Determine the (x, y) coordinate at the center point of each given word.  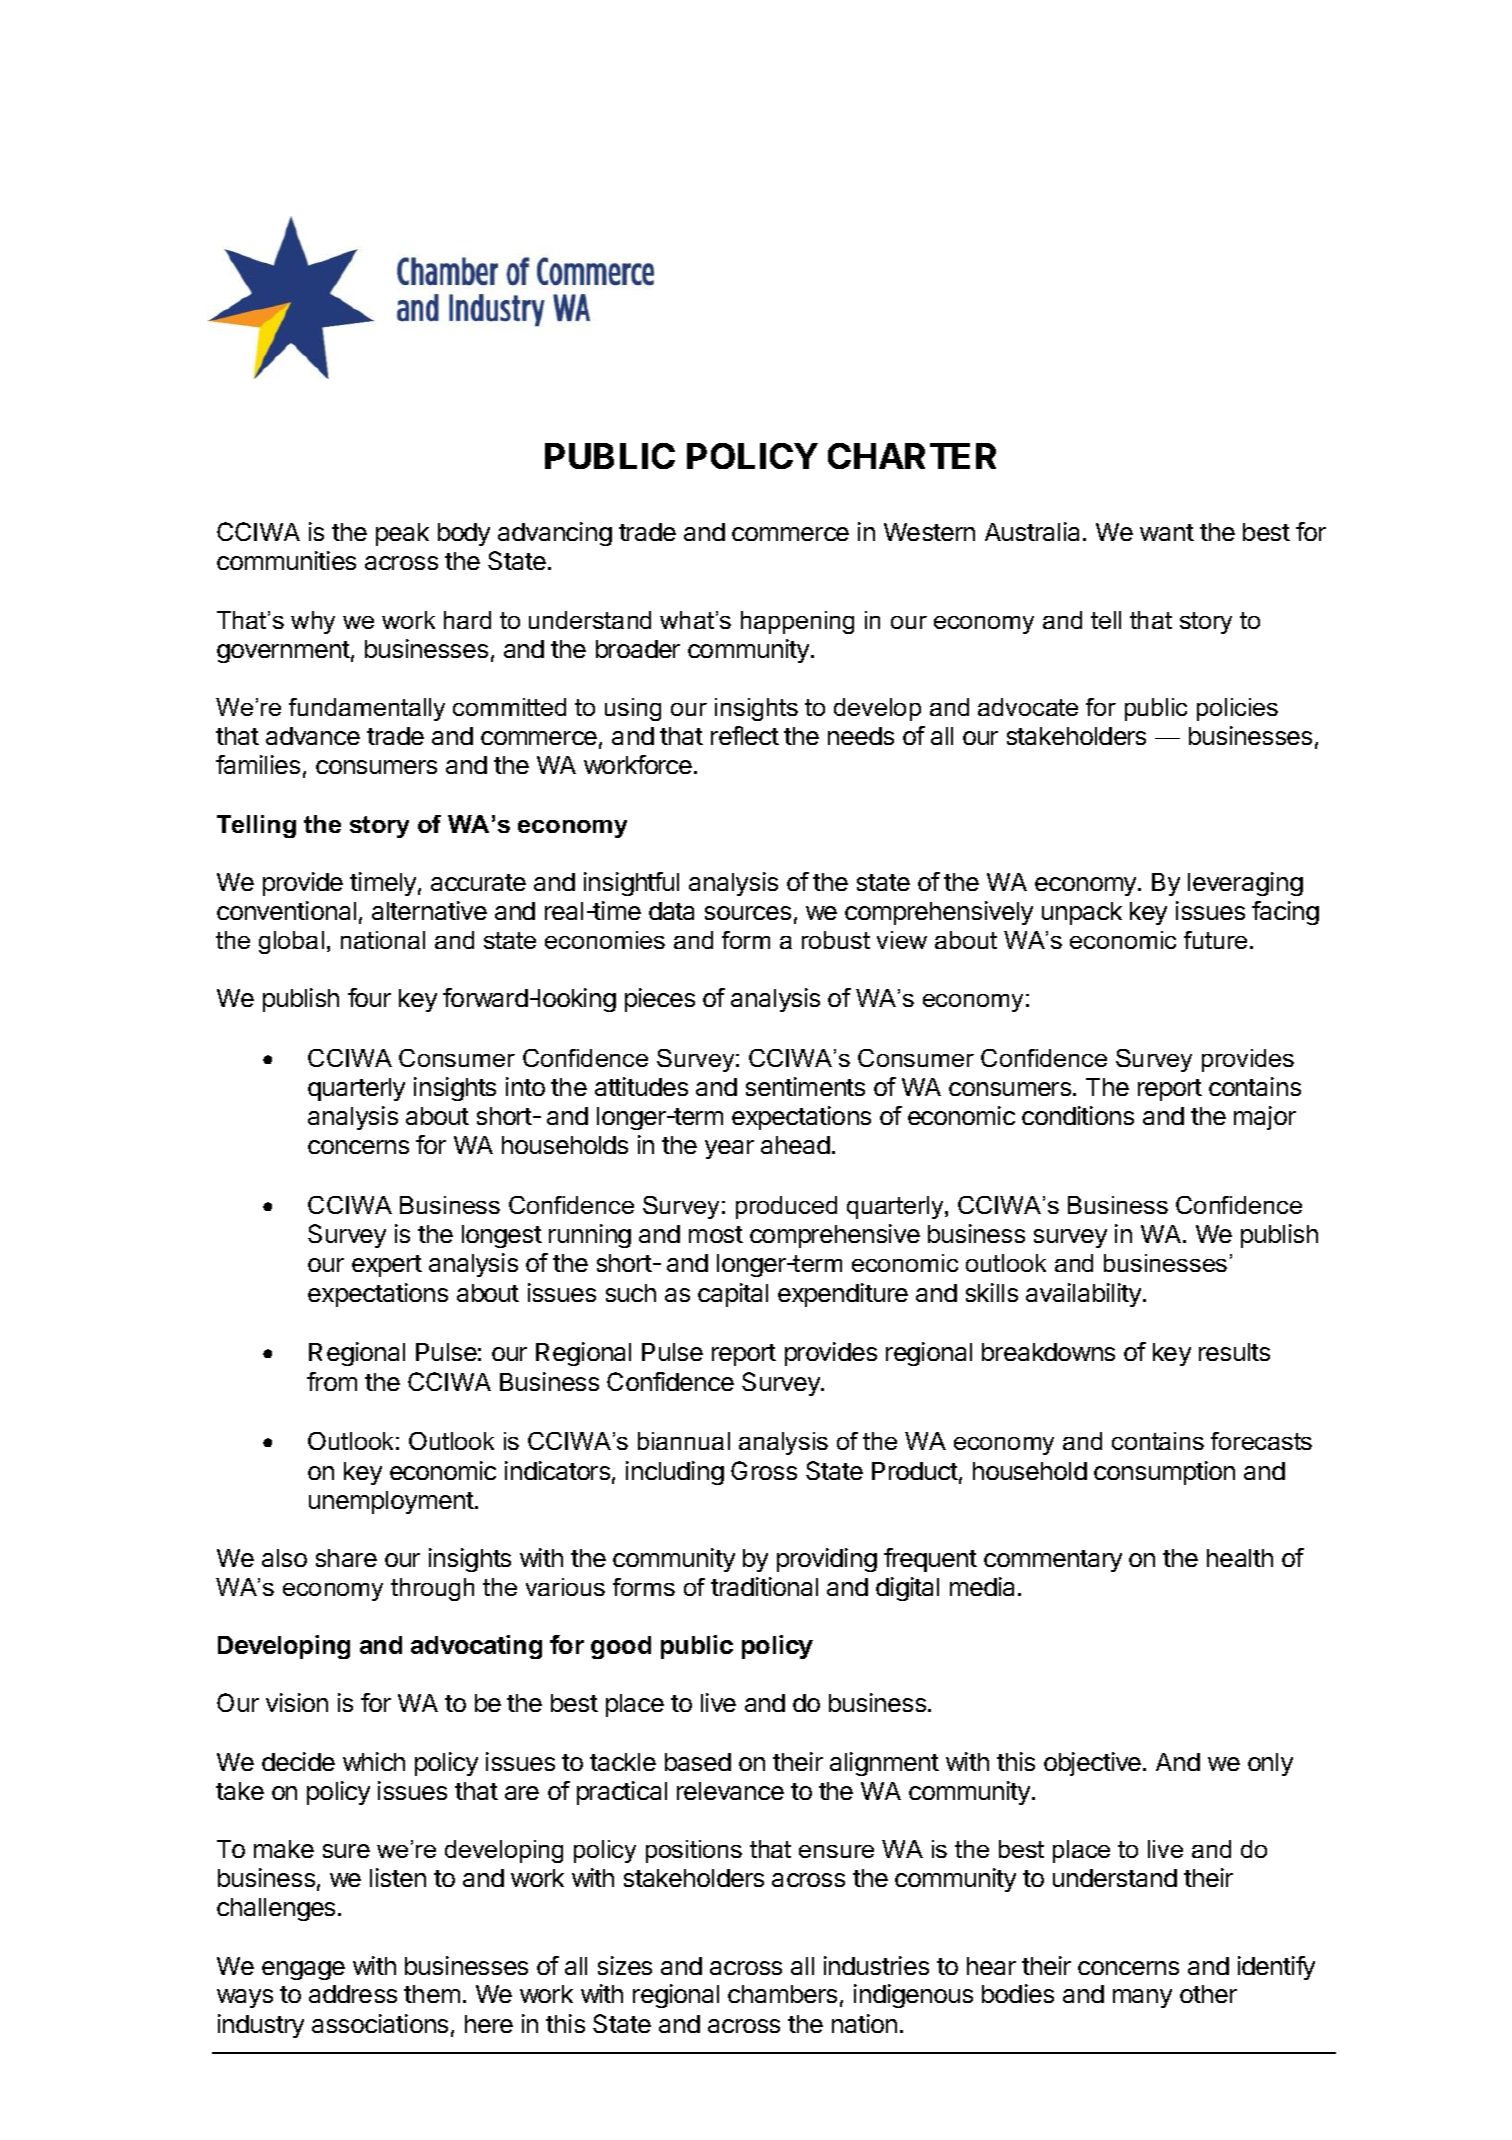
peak (402, 534)
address (353, 1994)
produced (786, 1207)
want (1167, 532)
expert (387, 1266)
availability (1085, 1295)
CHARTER (912, 456)
